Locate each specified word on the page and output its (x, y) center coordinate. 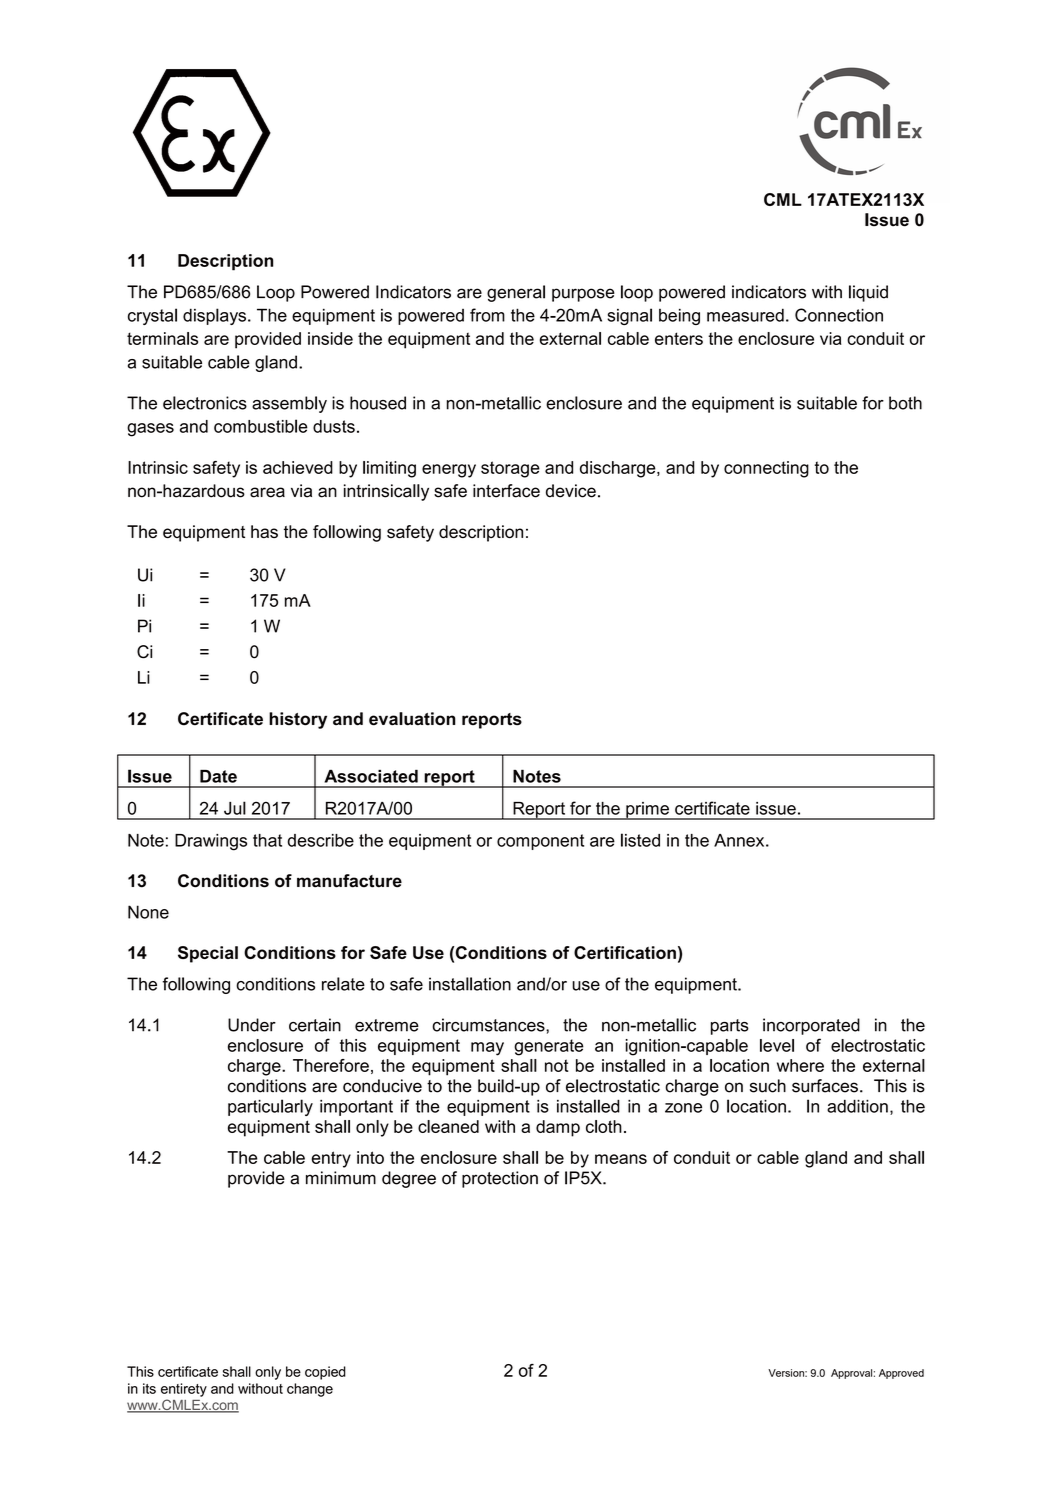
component (540, 842)
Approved (901, 1374)
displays (214, 316)
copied (325, 1373)
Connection (839, 315)
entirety (184, 1390)
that (267, 840)
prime (647, 811)
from (487, 315)
